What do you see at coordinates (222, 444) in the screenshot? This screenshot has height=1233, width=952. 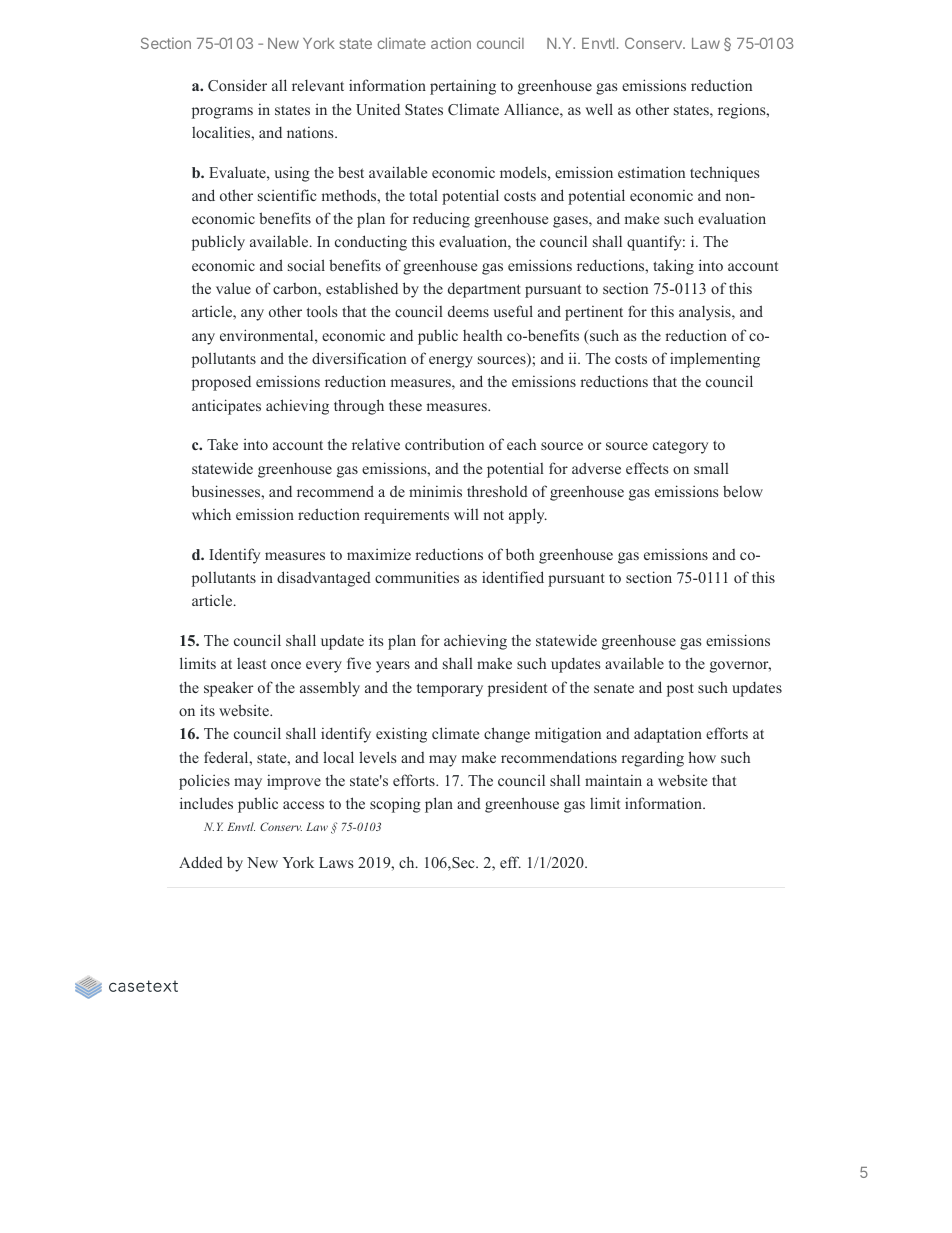 I see `Take` at bounding box center [222, 444].
